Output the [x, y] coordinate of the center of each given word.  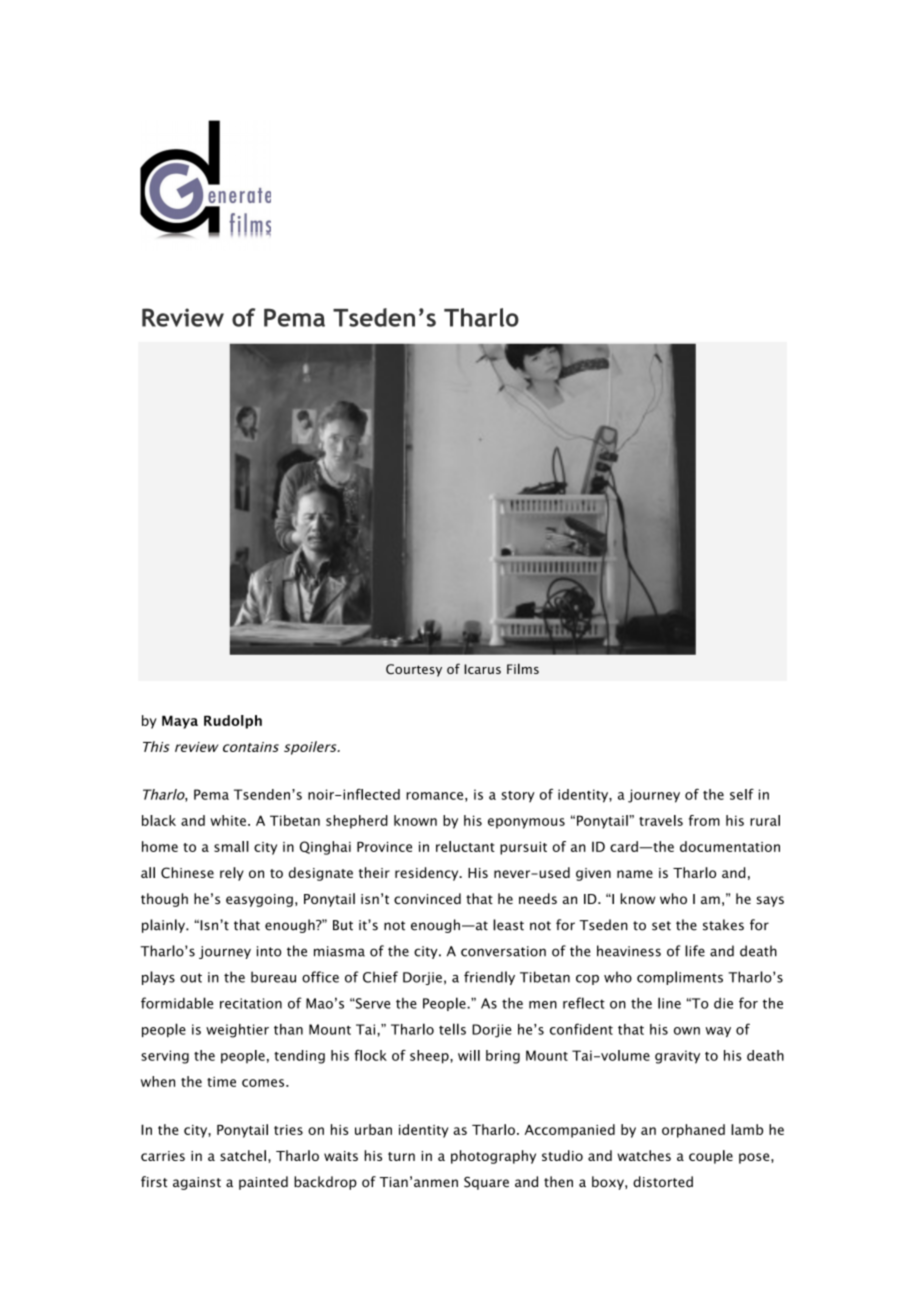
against [197, 1183]
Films [523, 668]
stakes [723, 925]
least [508, 925]
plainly [164, 926]
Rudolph [233, 722]
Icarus [482, 669]
